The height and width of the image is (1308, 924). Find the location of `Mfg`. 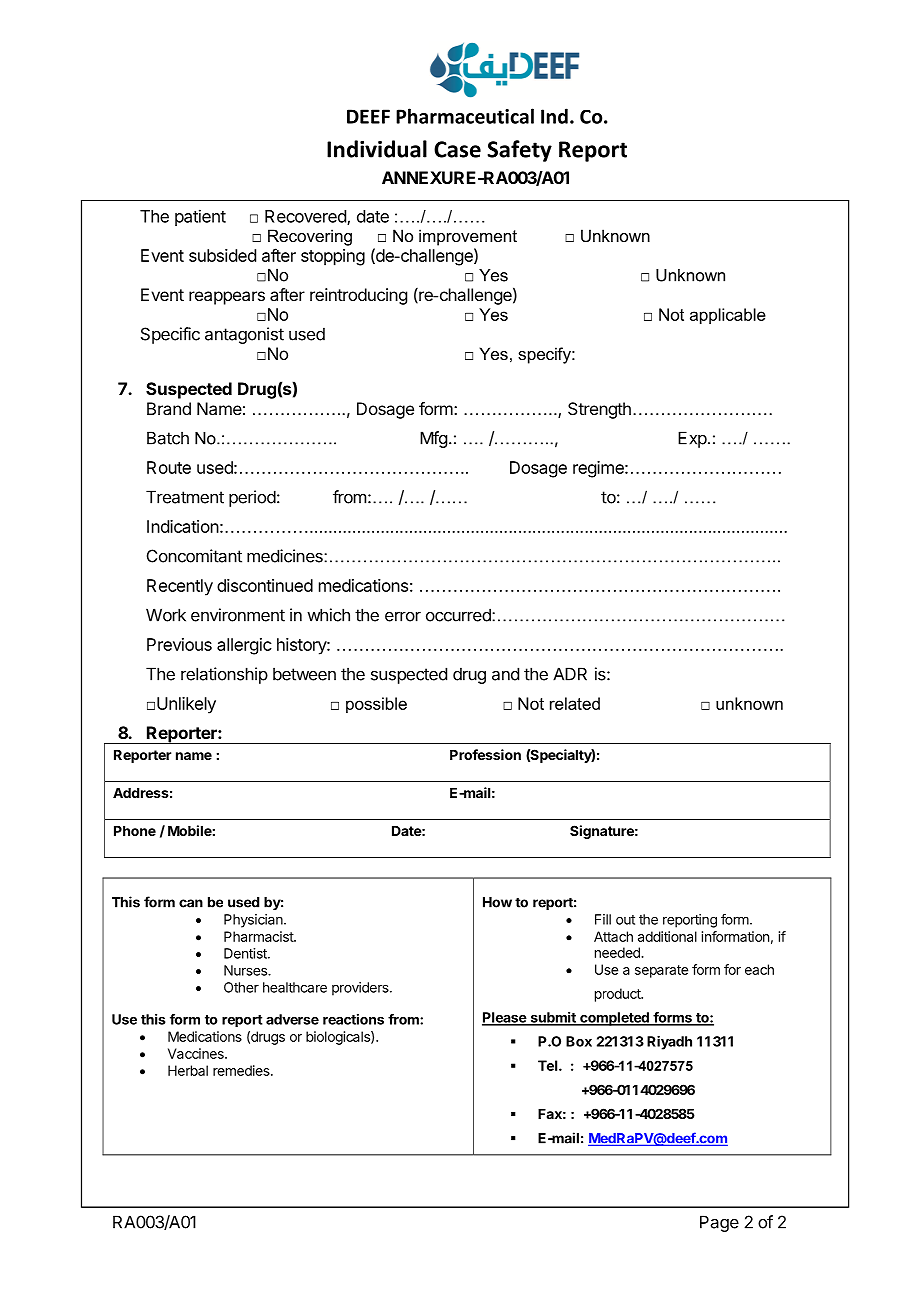

Mfg is located at coordinates (433, 439).
